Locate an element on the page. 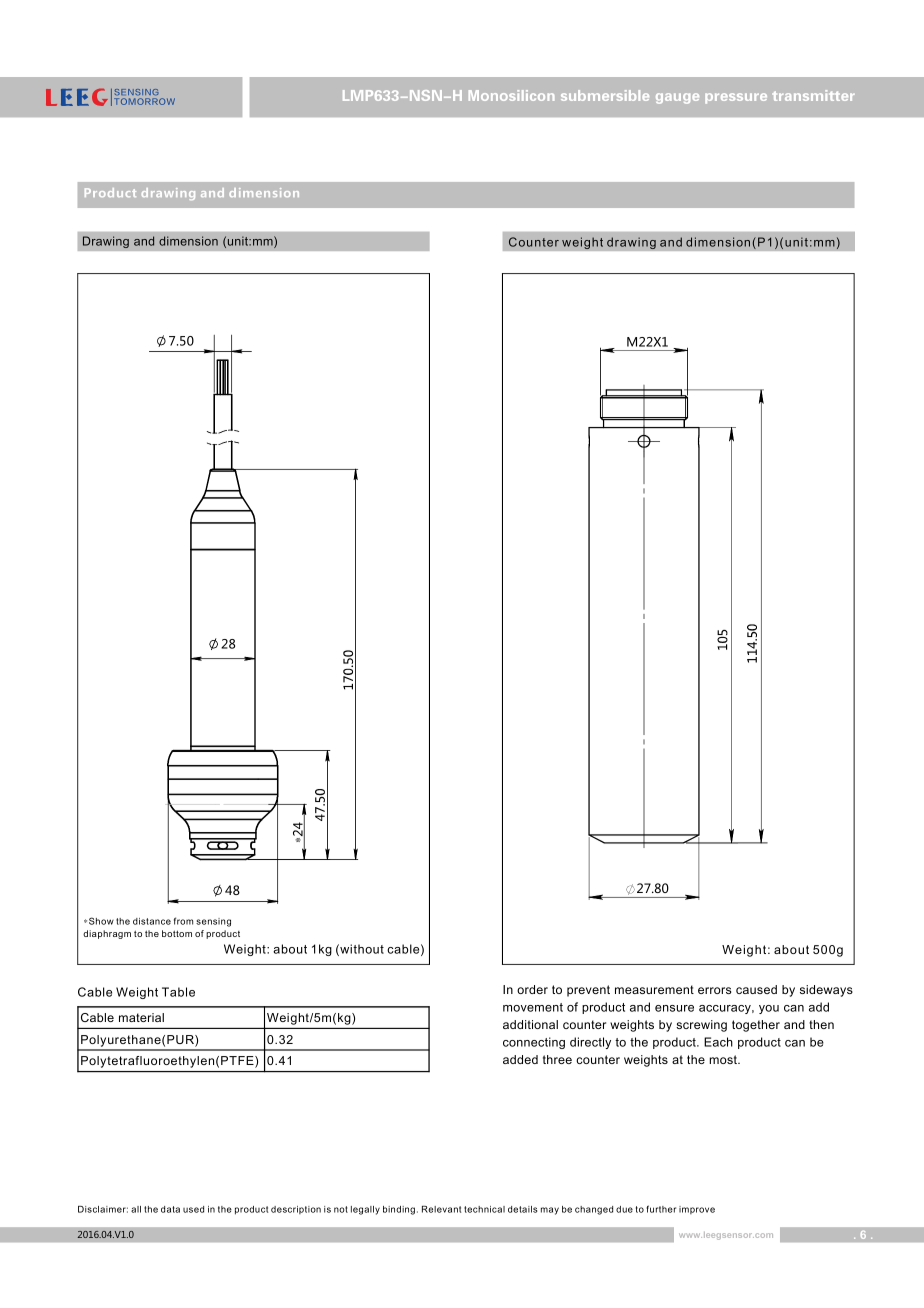  measurement is located at coordinates (654, 989).
